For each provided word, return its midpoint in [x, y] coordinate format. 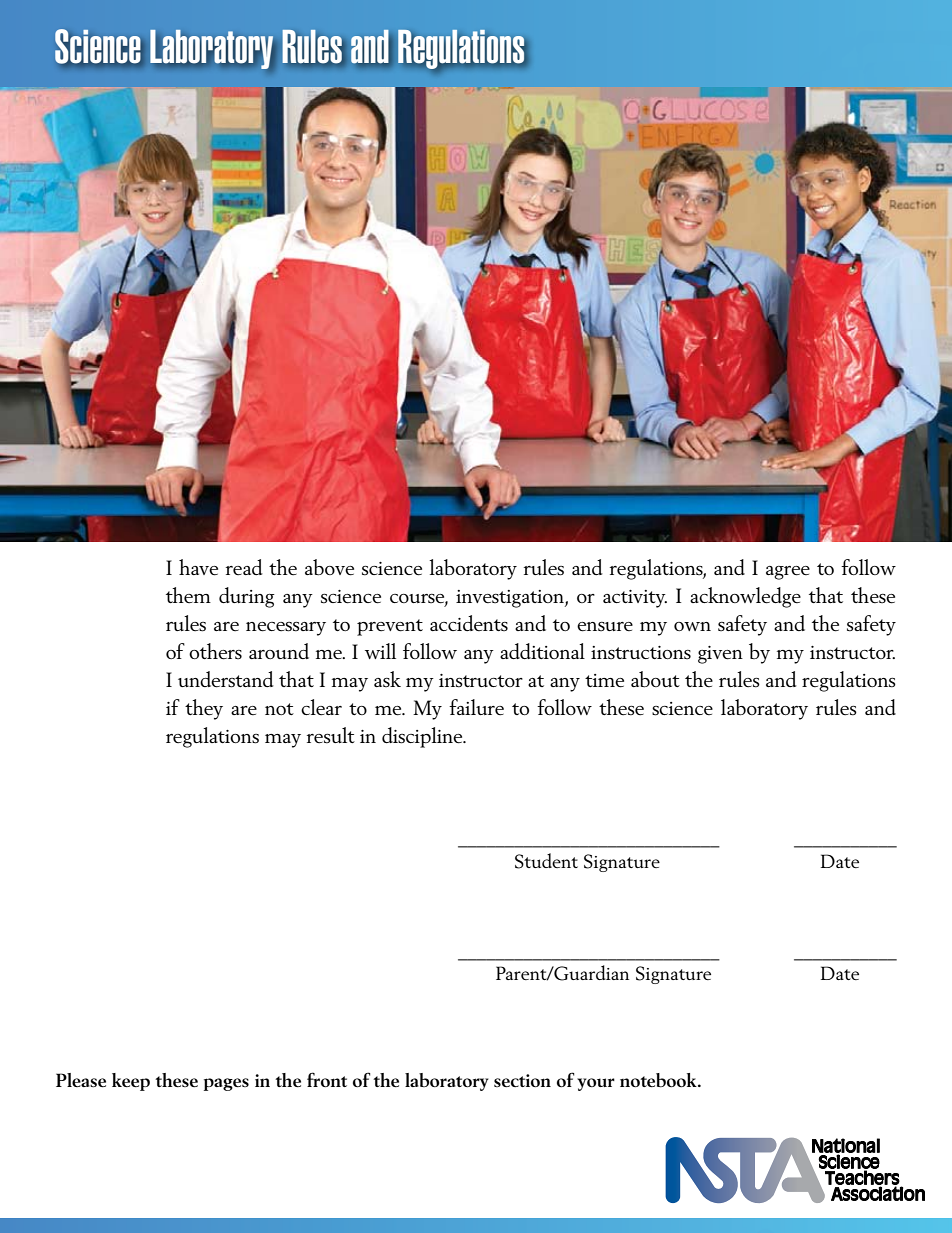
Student [546, 861]
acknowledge [745, 597]
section [522, 1080]
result [331, 735]
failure [476, 707]
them [188, 595]
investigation [511, 599]
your [596, 1084]
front [327, 1079]
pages [226, 1084]
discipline [423, 737]
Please [81, 1080]
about [655, 679]
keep [131, 1082]
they [204, 709]
